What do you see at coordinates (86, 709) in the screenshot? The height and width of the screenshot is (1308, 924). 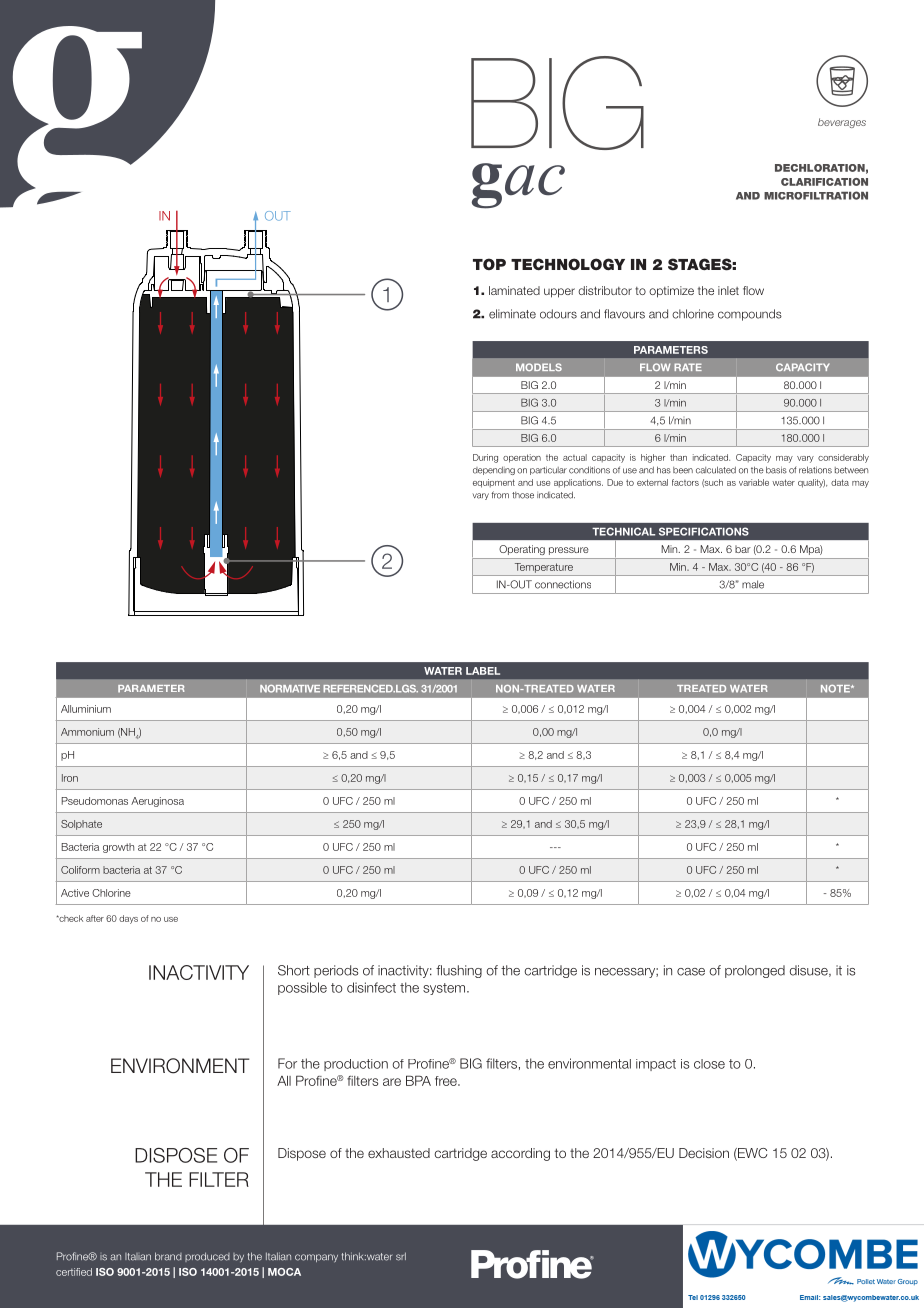 I see `Alluminium` at bounding box center [86, 709].
